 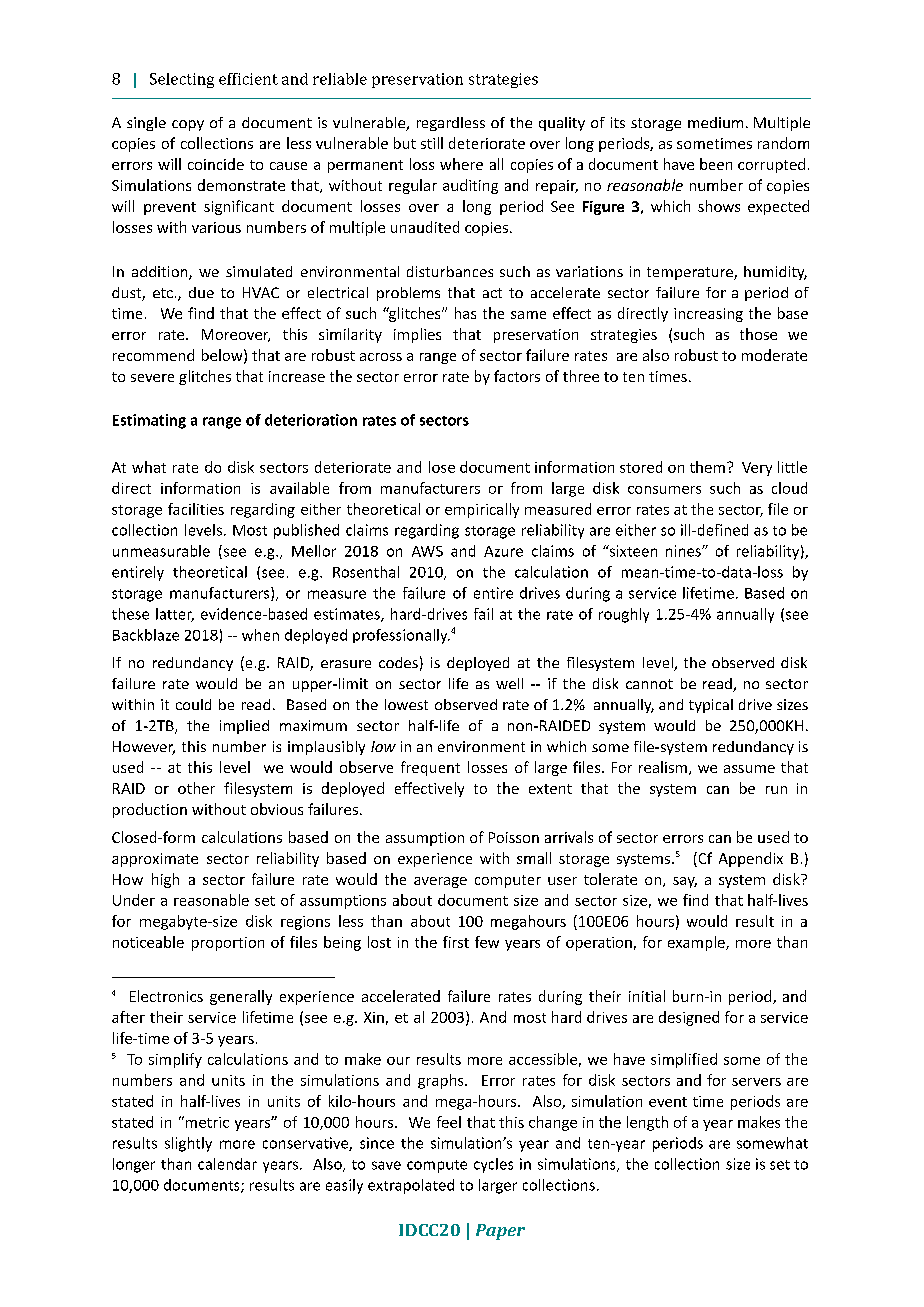 What do you see at coordinates (196, 788) in the screenshot?
I see `other` at bounding box center [196, 788].
